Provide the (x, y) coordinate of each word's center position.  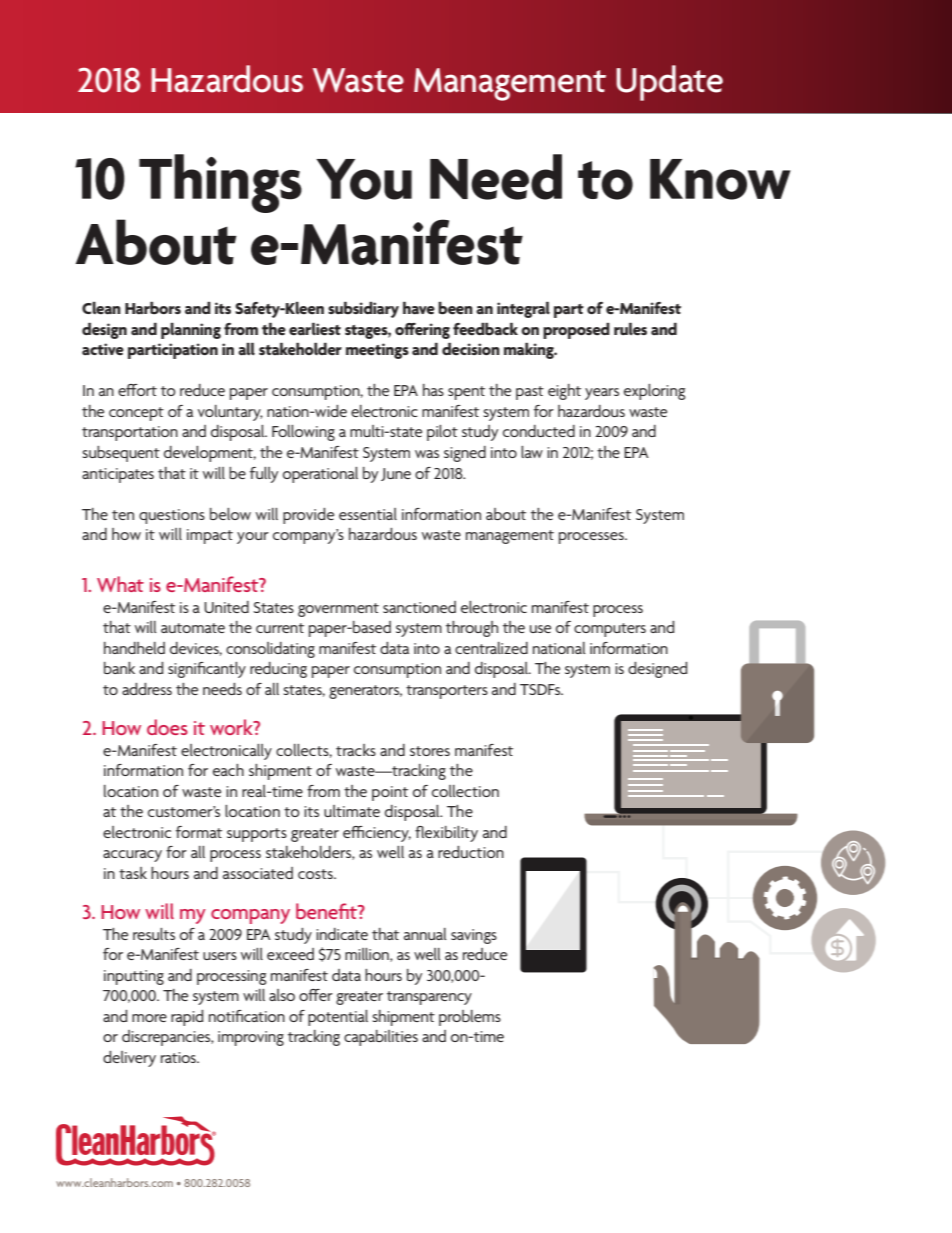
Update (669, 83)
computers (610, 630)
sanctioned (419, 607)
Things (220, 183)
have (419, 308)
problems (470, 1018)
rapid (187, 1018)
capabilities (381, 1038)
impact (210, 536)
